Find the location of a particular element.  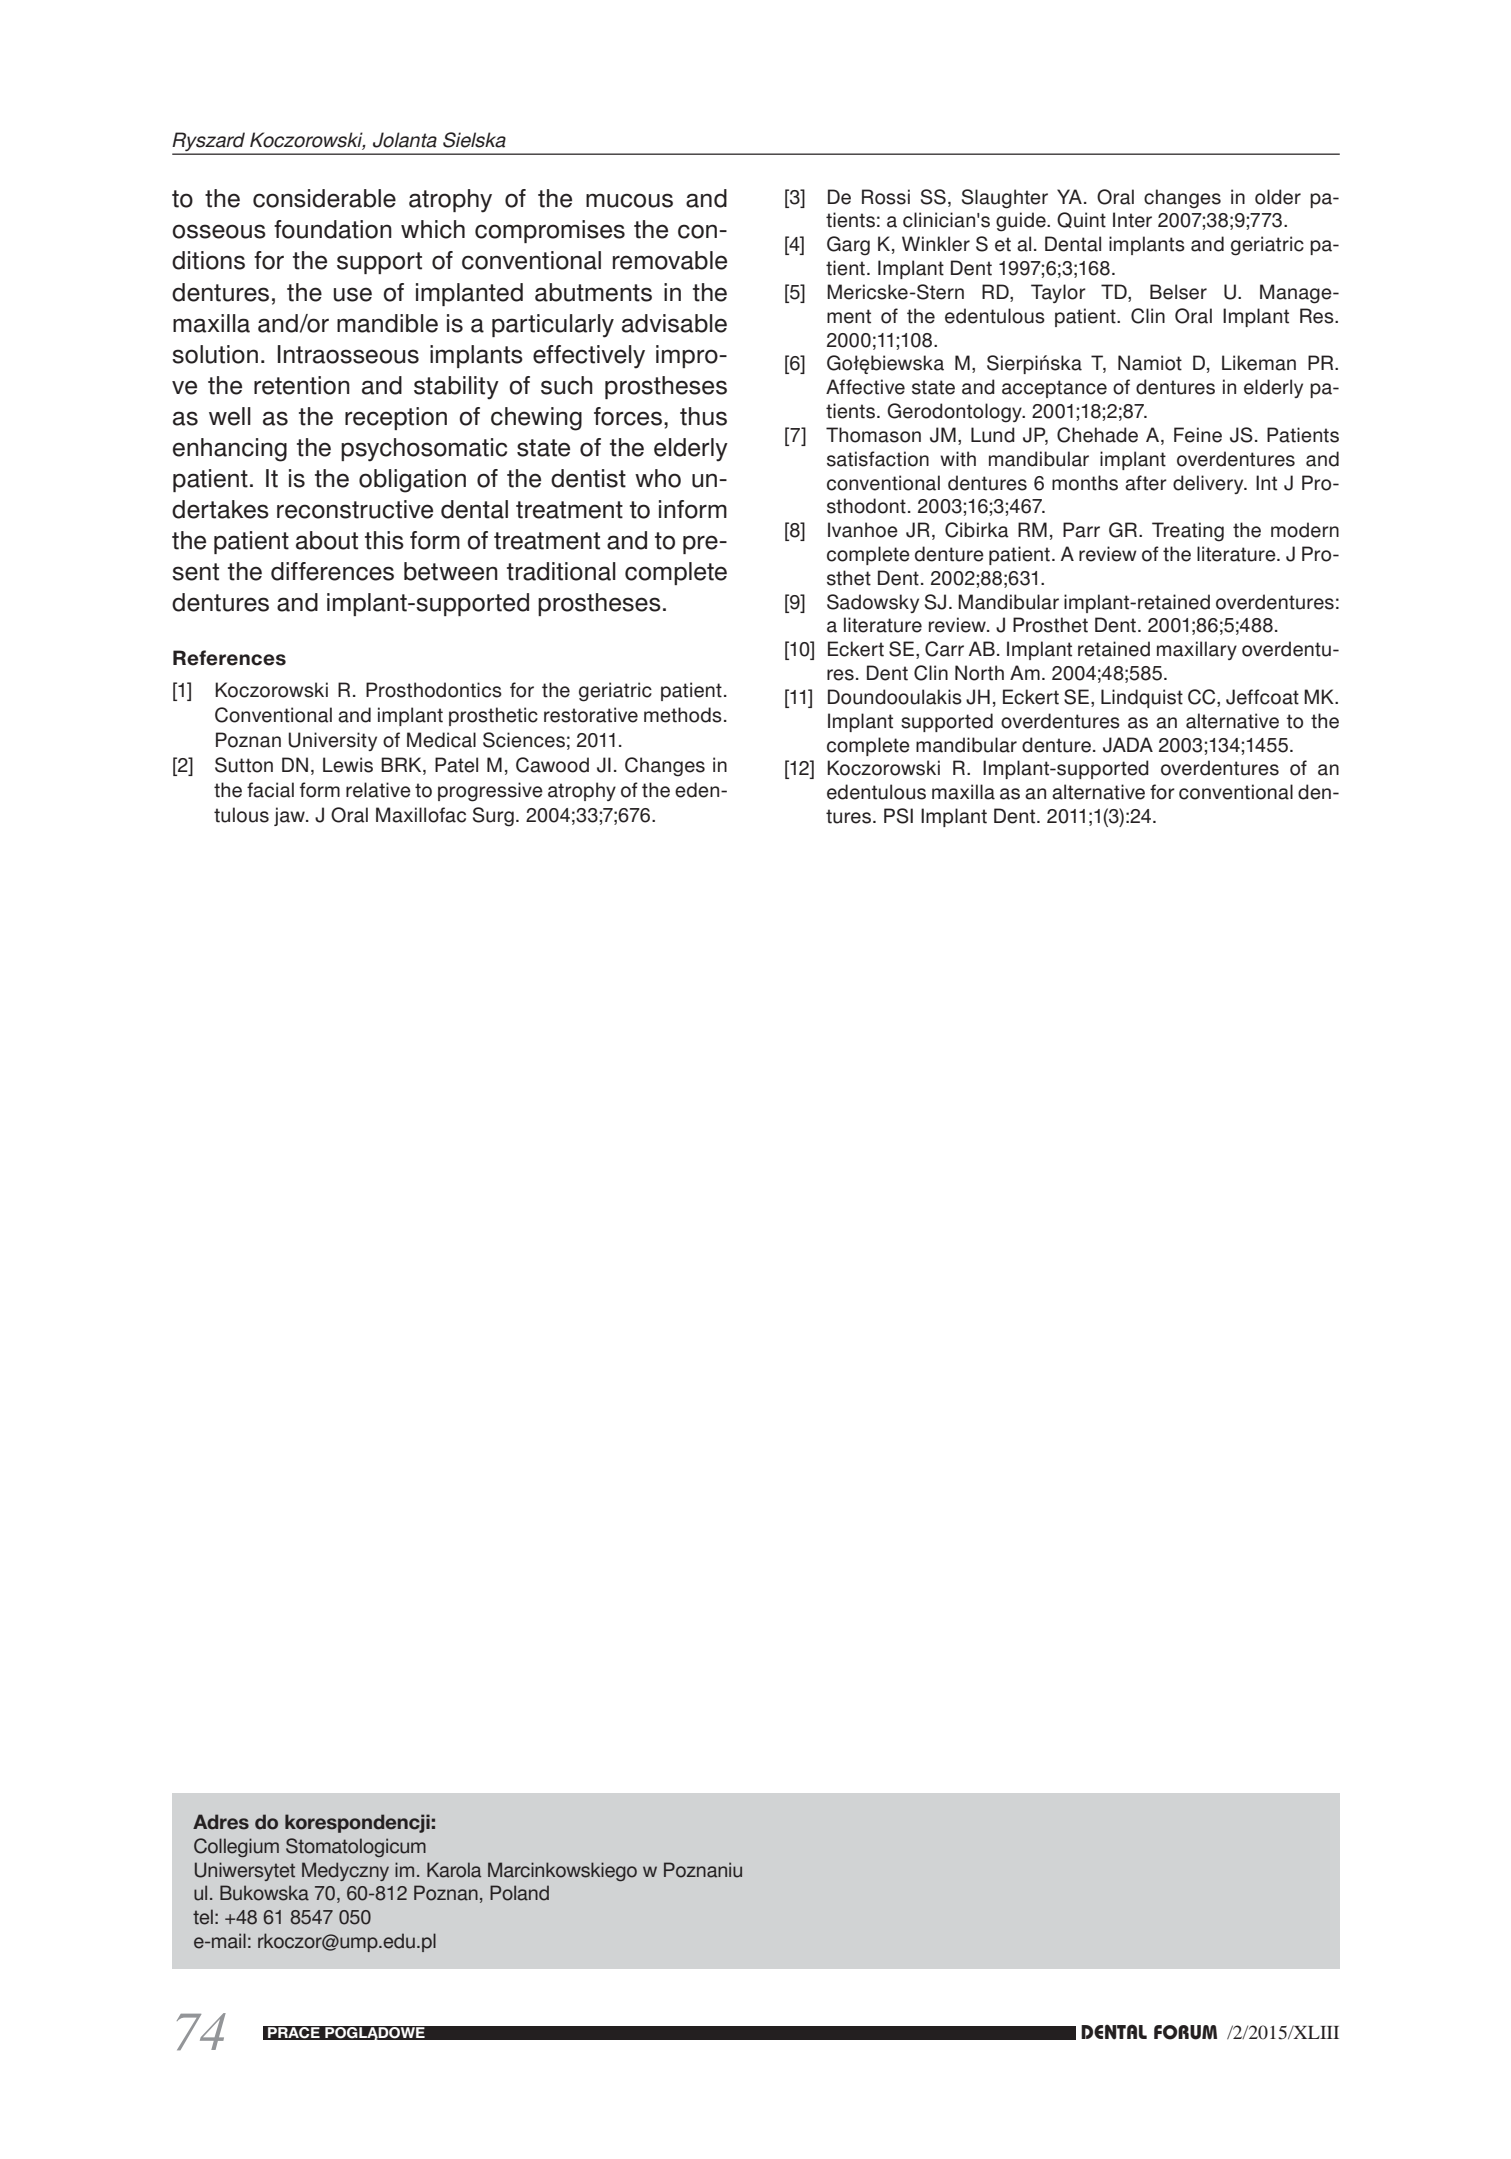

Poland is located at coordinates (519, 1893).
